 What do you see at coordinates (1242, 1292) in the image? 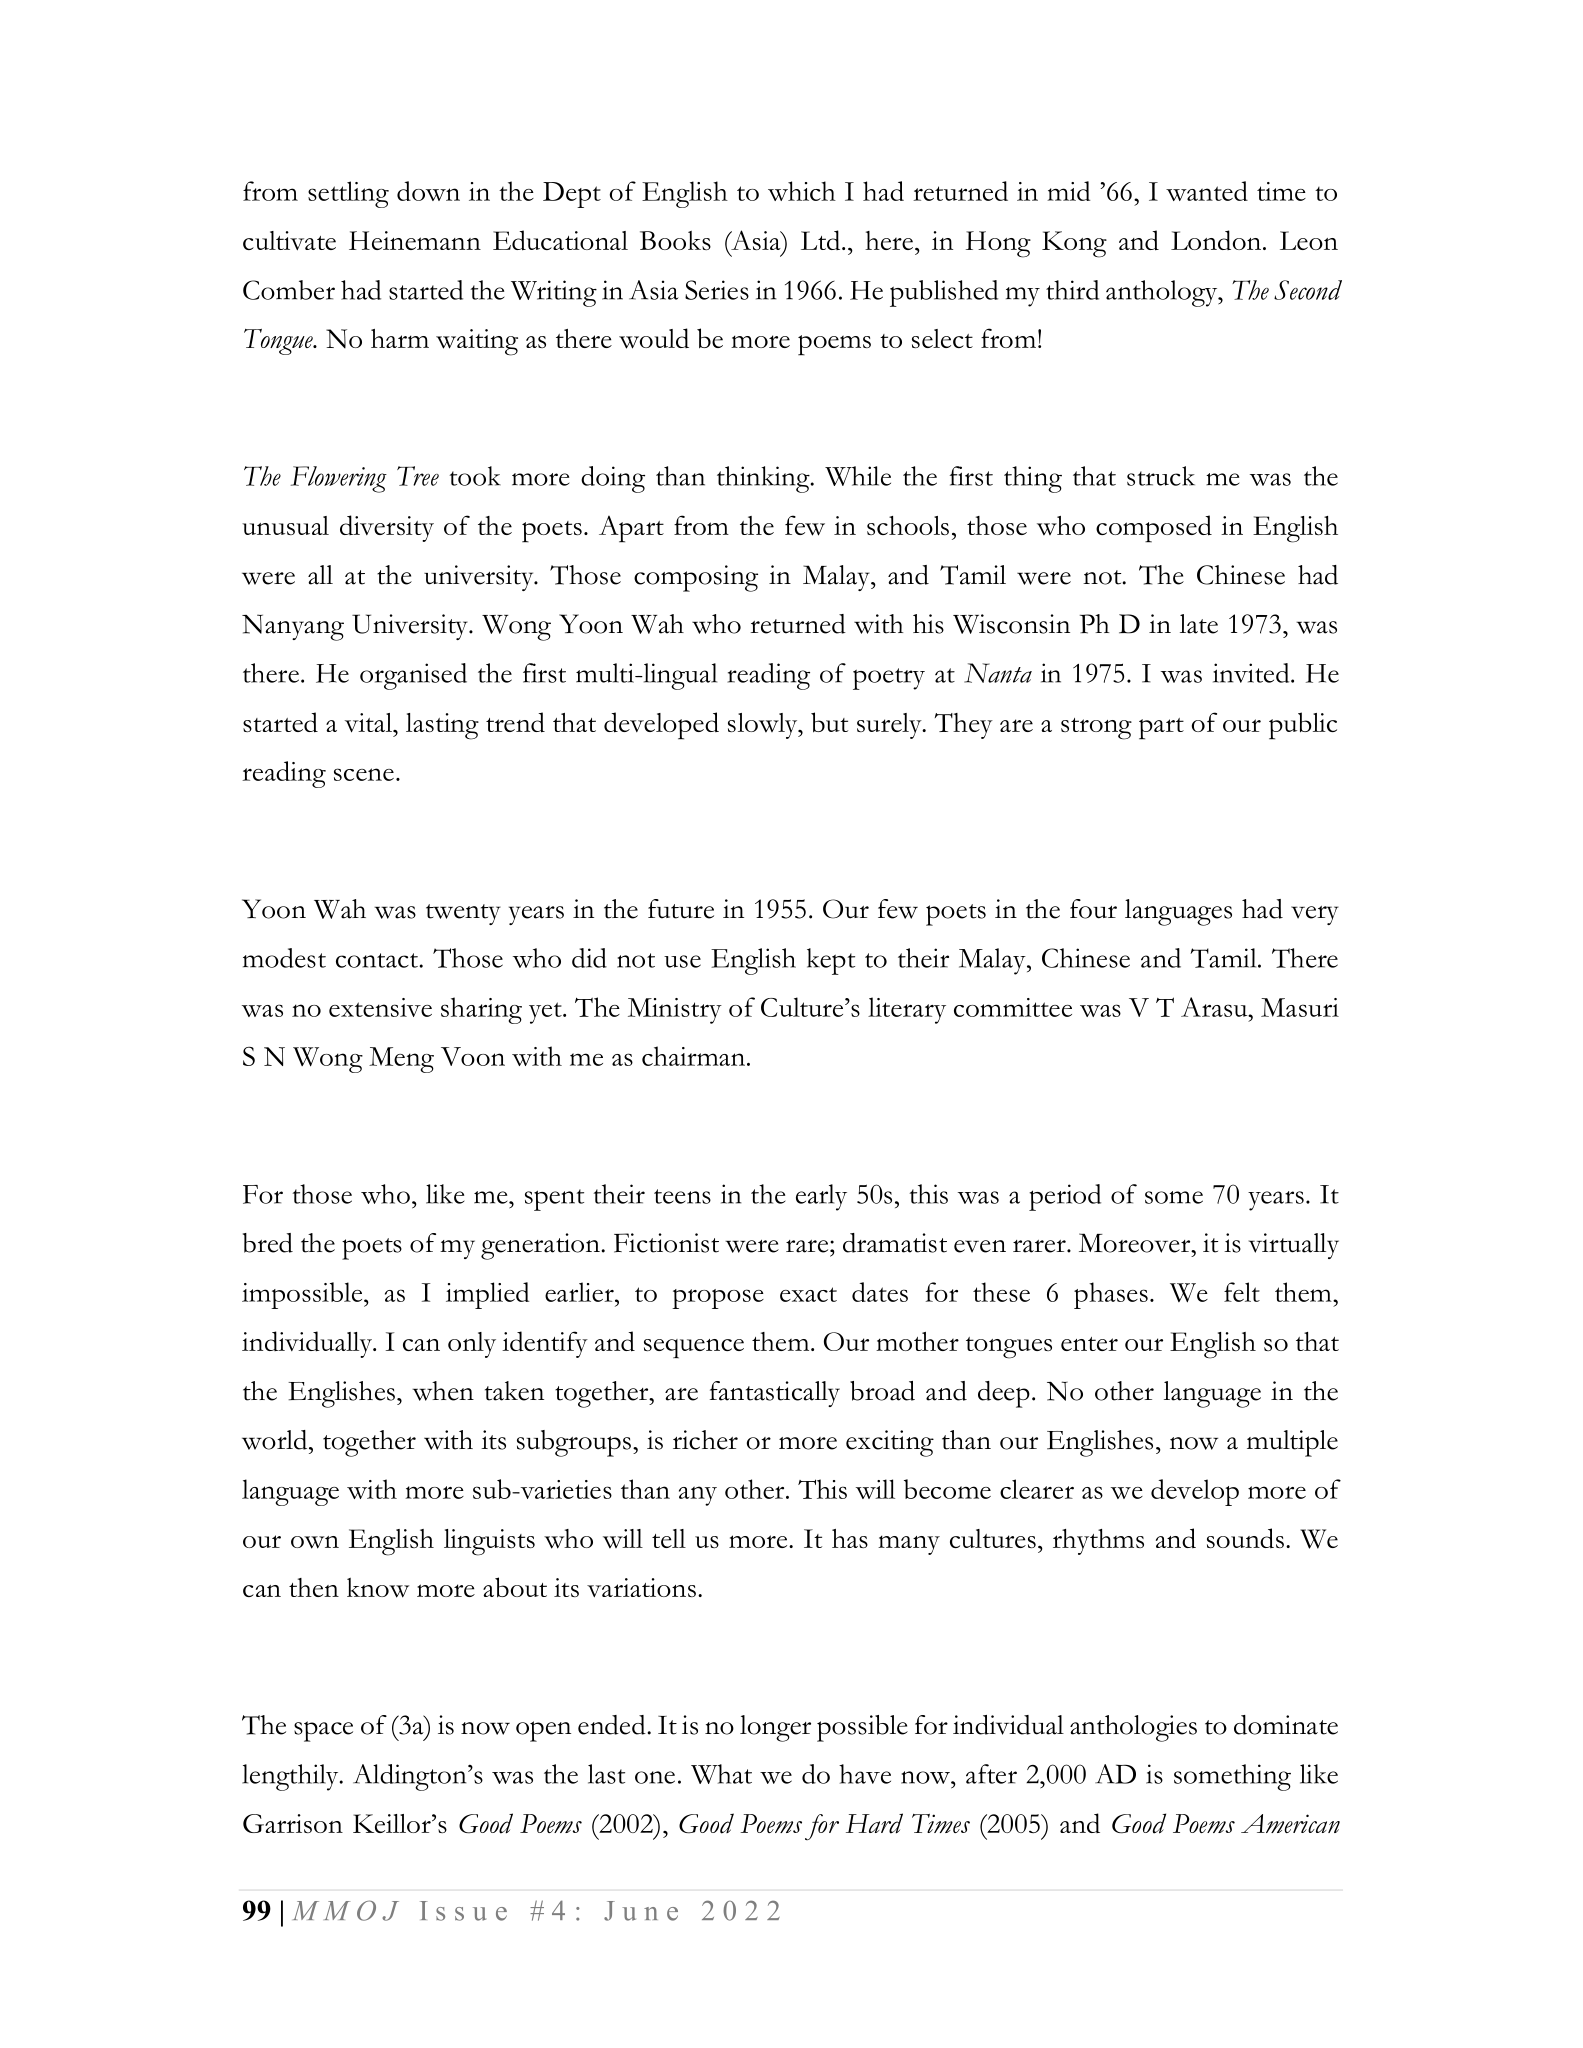
I see `felt` at bounding box center [1242, 1292].
